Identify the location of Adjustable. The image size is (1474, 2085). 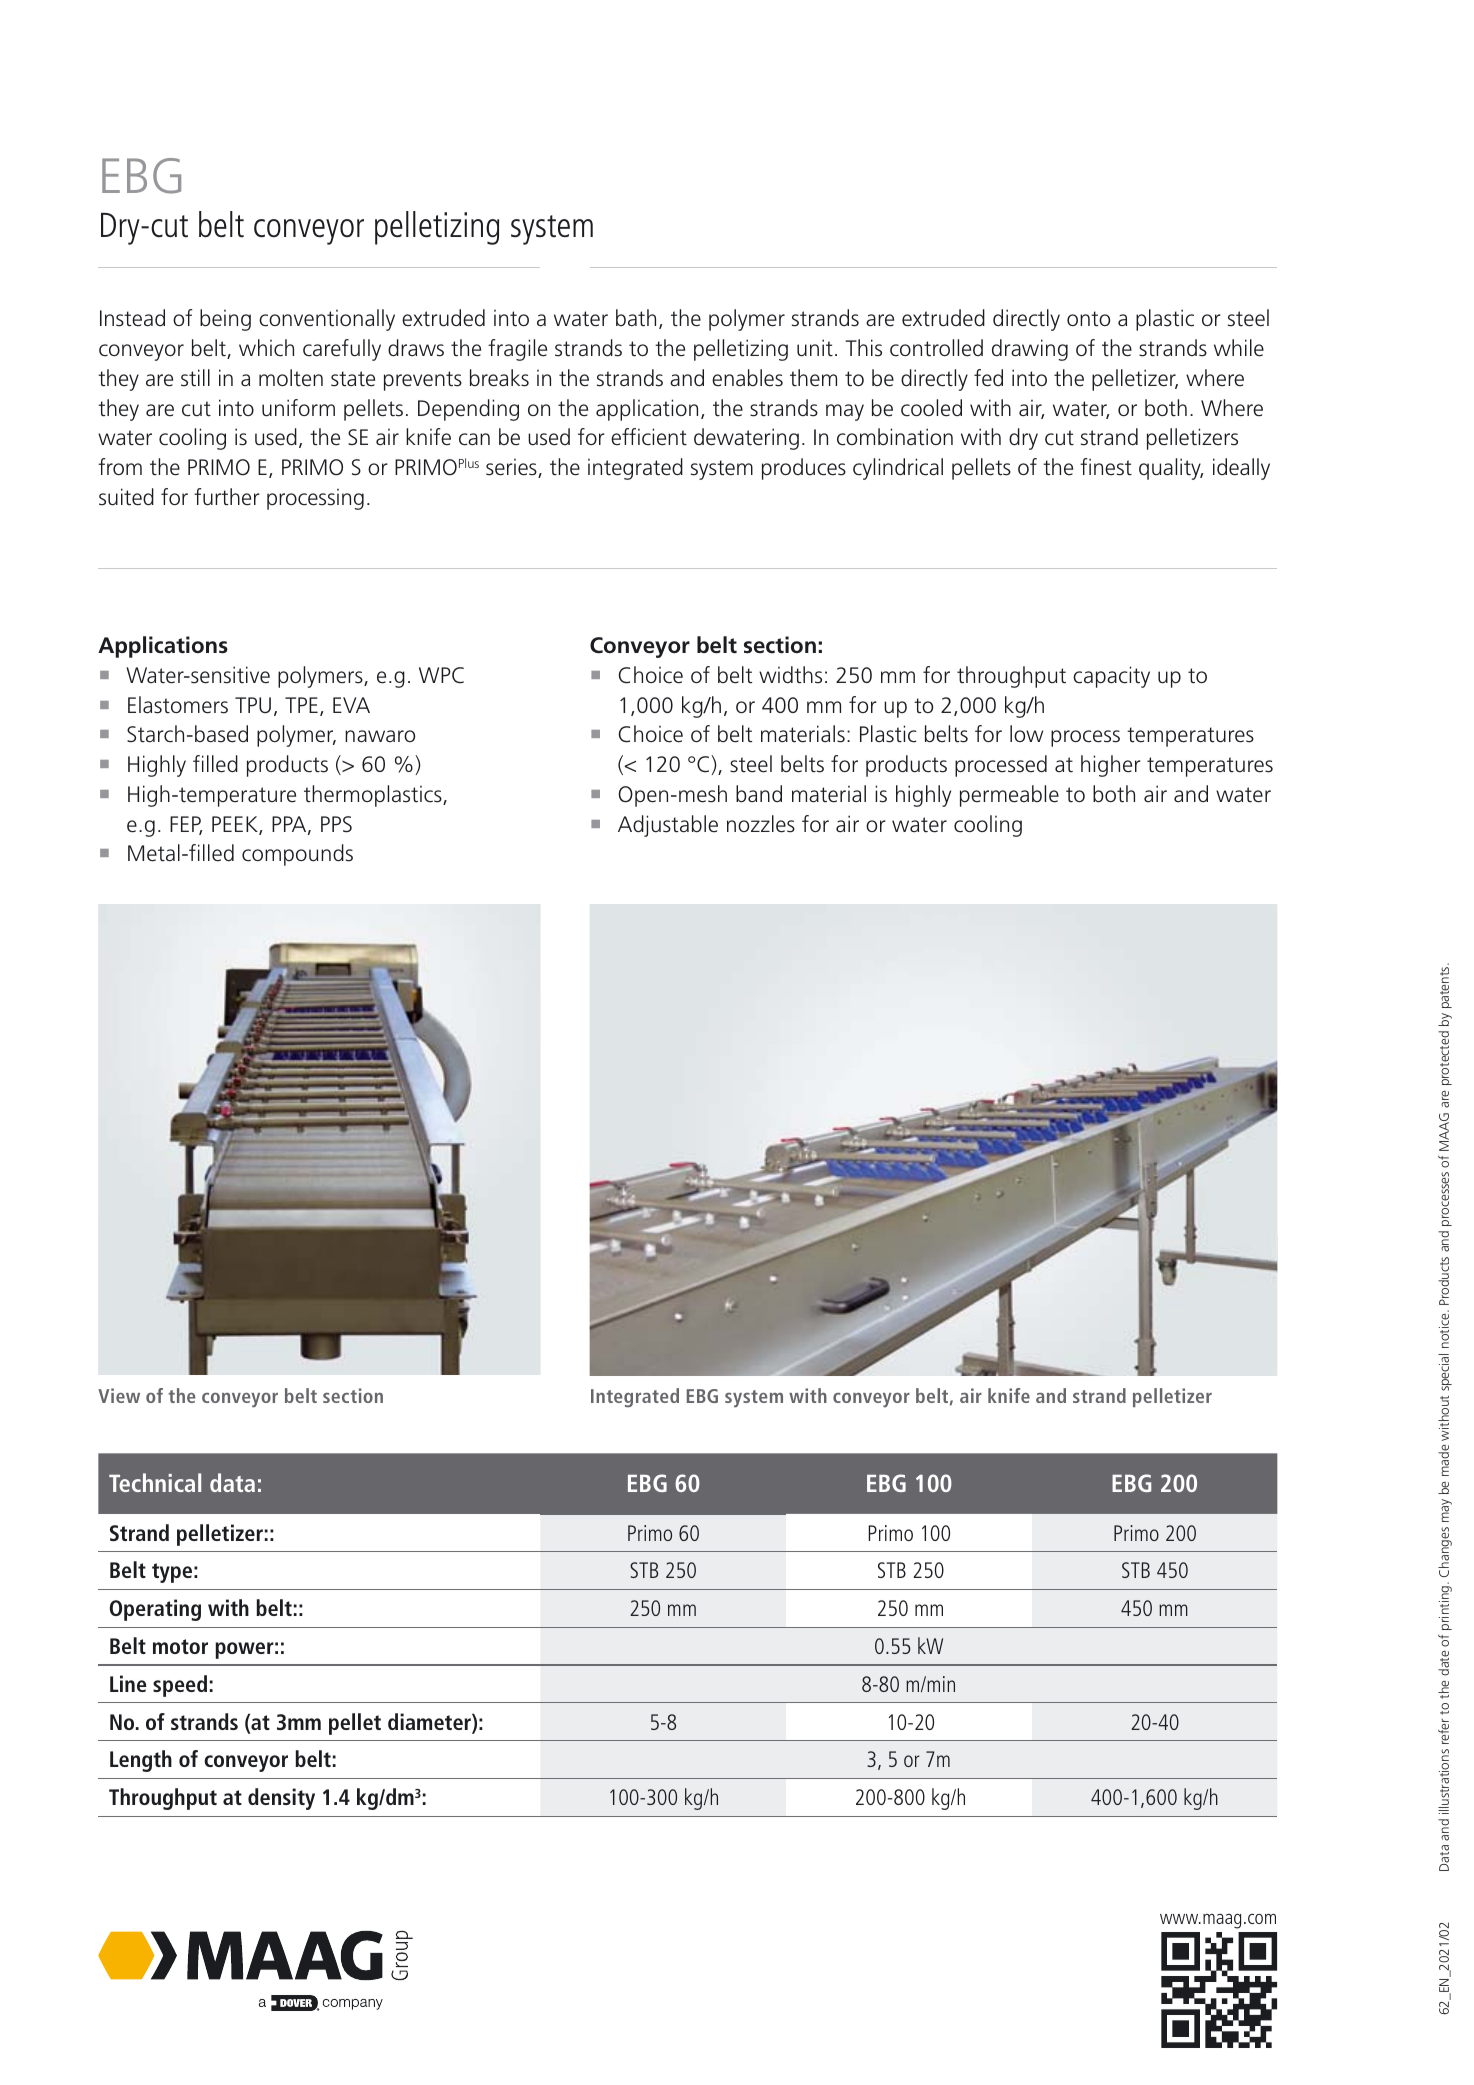
(668, 826).
